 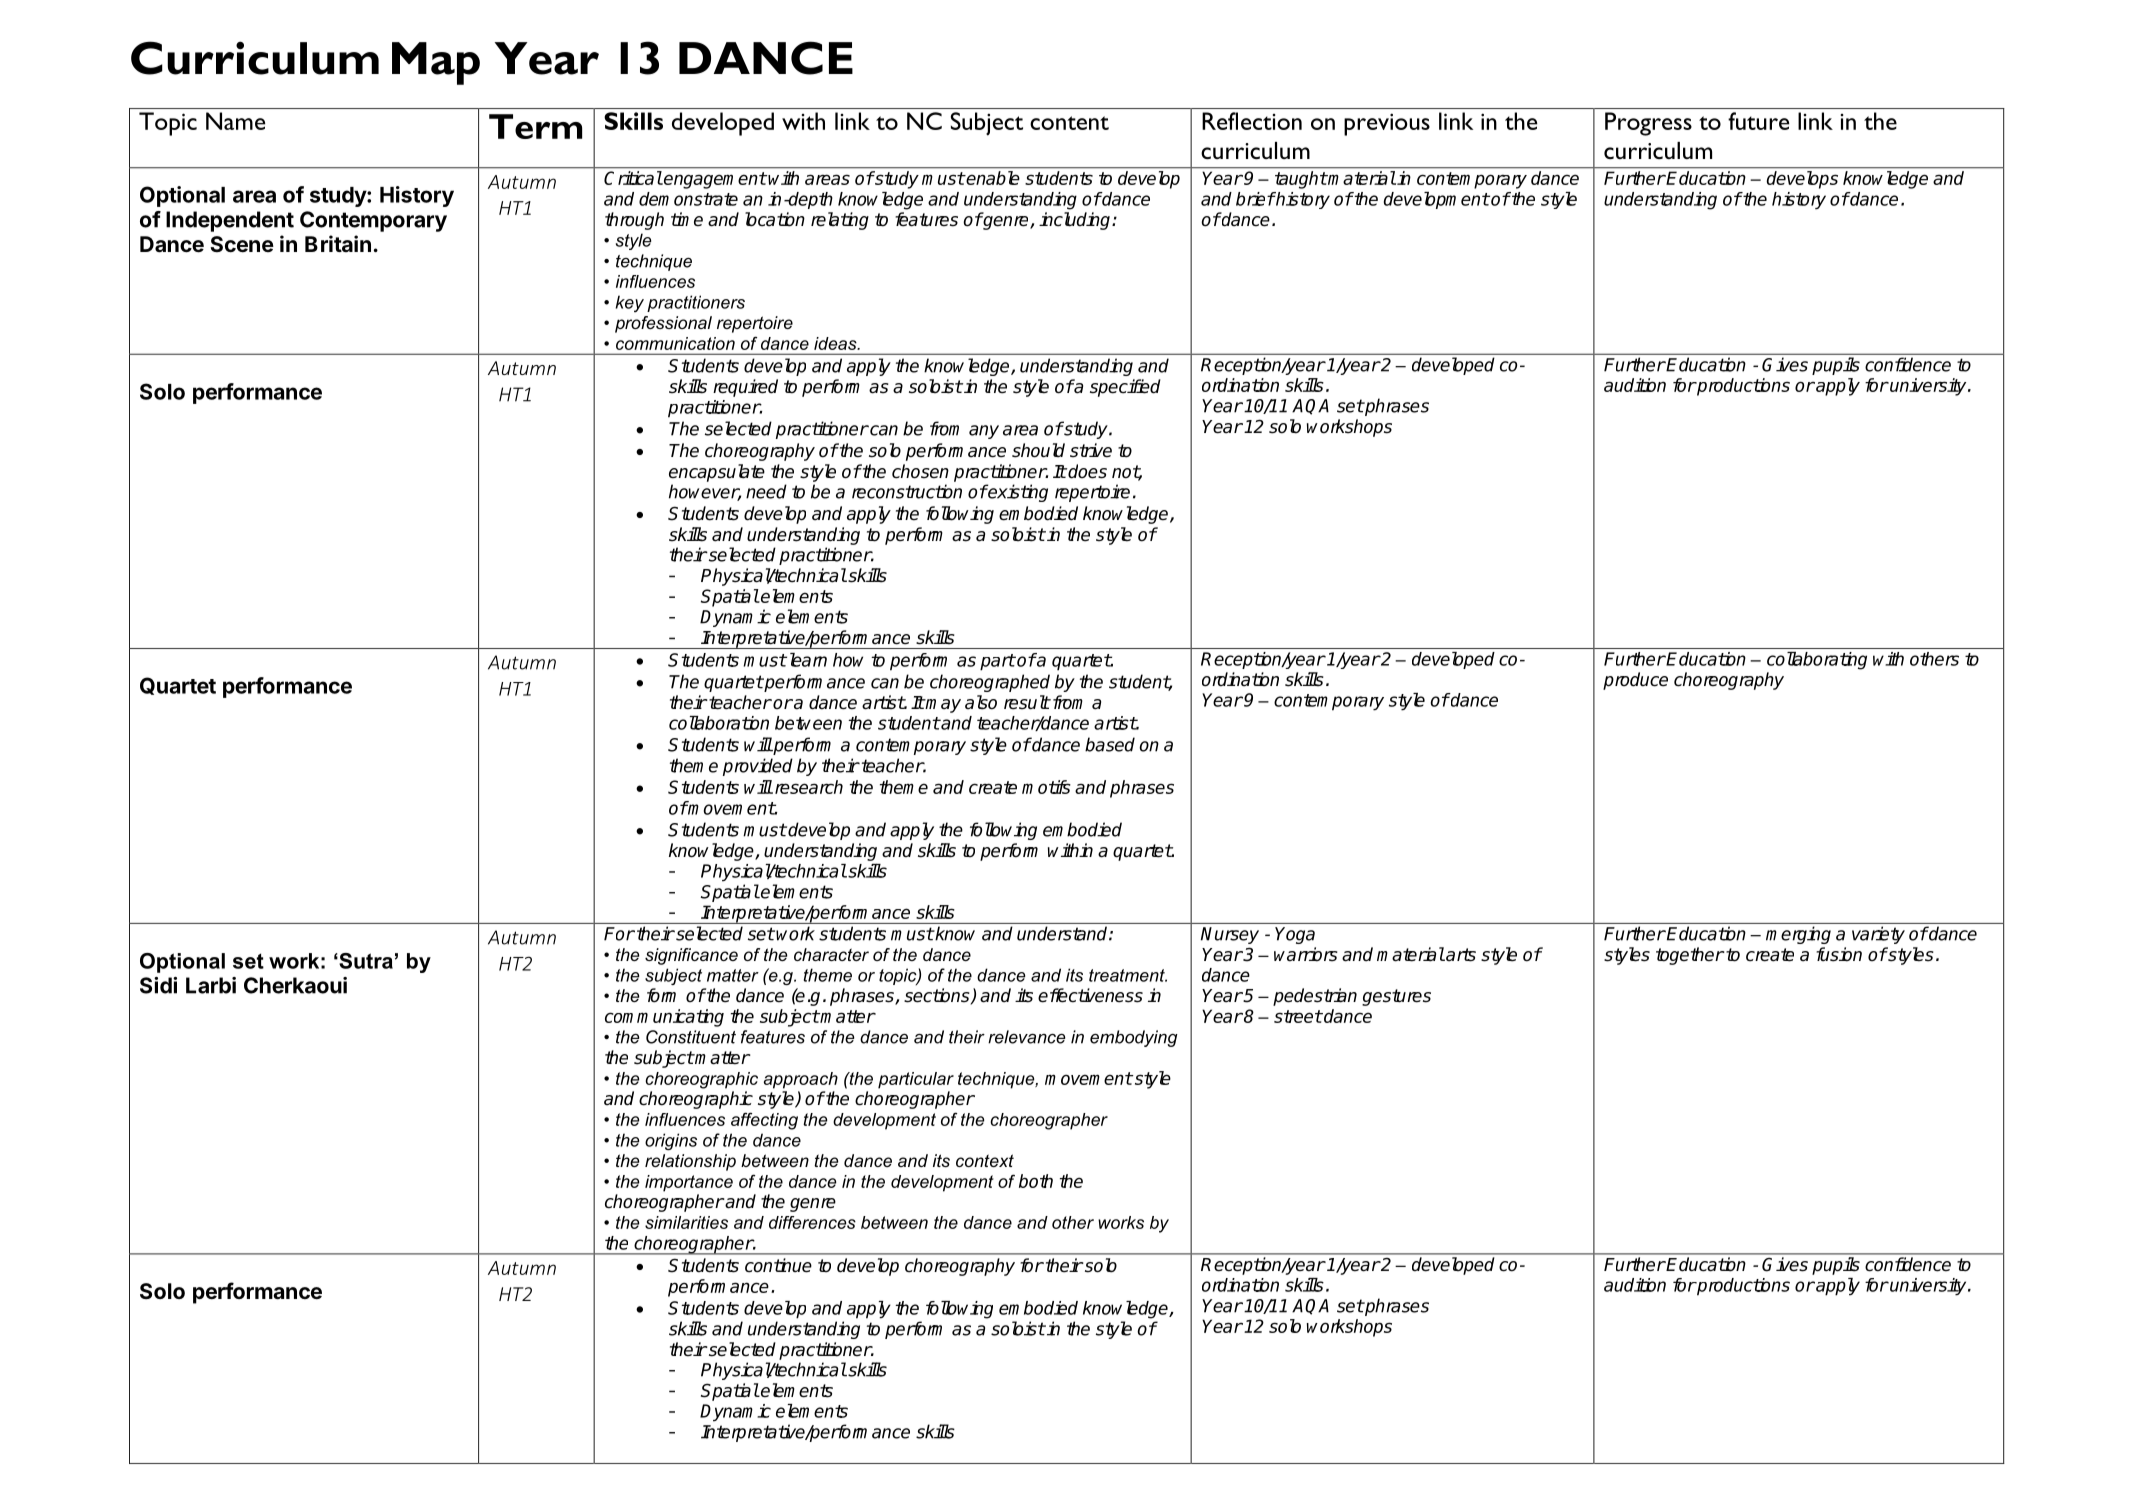 I want to click on similarities, so click(x=686, y=1222).
